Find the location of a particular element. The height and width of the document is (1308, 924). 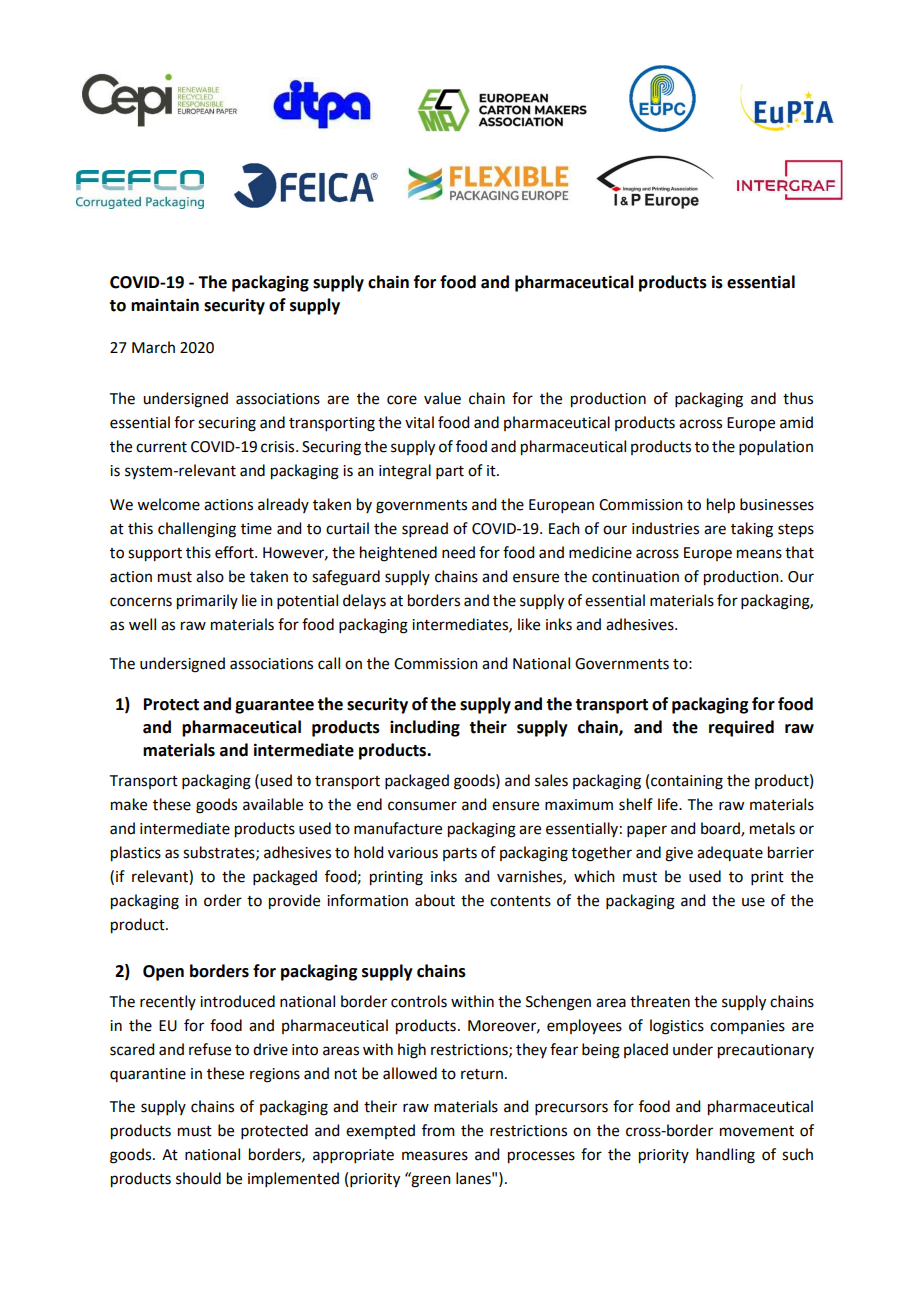

about is located at coordinates (435, 900).
